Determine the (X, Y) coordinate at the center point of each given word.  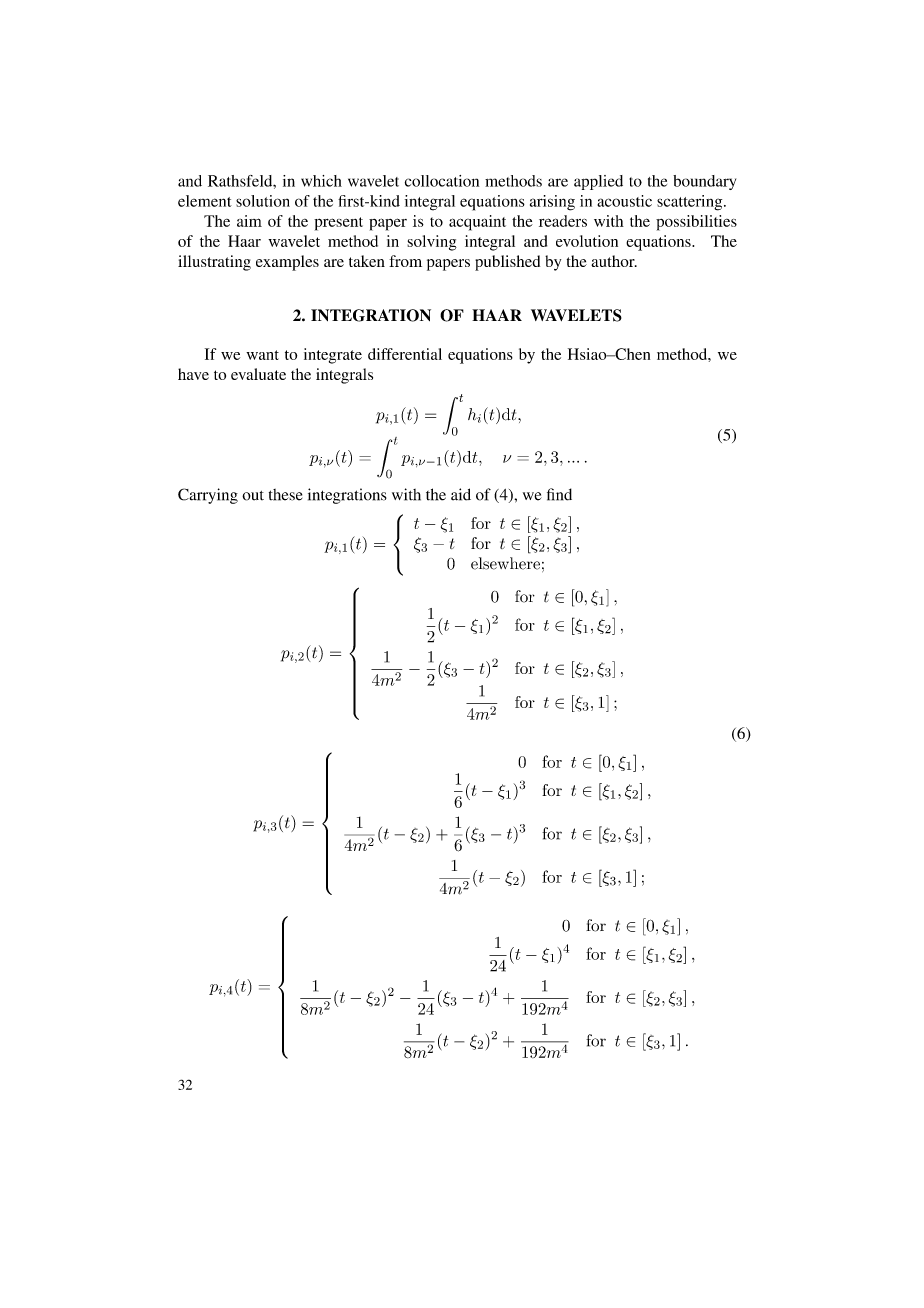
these (285, 495)
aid (461, 494)
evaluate (258, 374)
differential (405, 354)
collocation (442, 181)
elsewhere (505, 563)
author (614, 261)
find (559, 494)
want (262, 355)
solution (263, 201)
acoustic (624, 201)
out (253, 496)
